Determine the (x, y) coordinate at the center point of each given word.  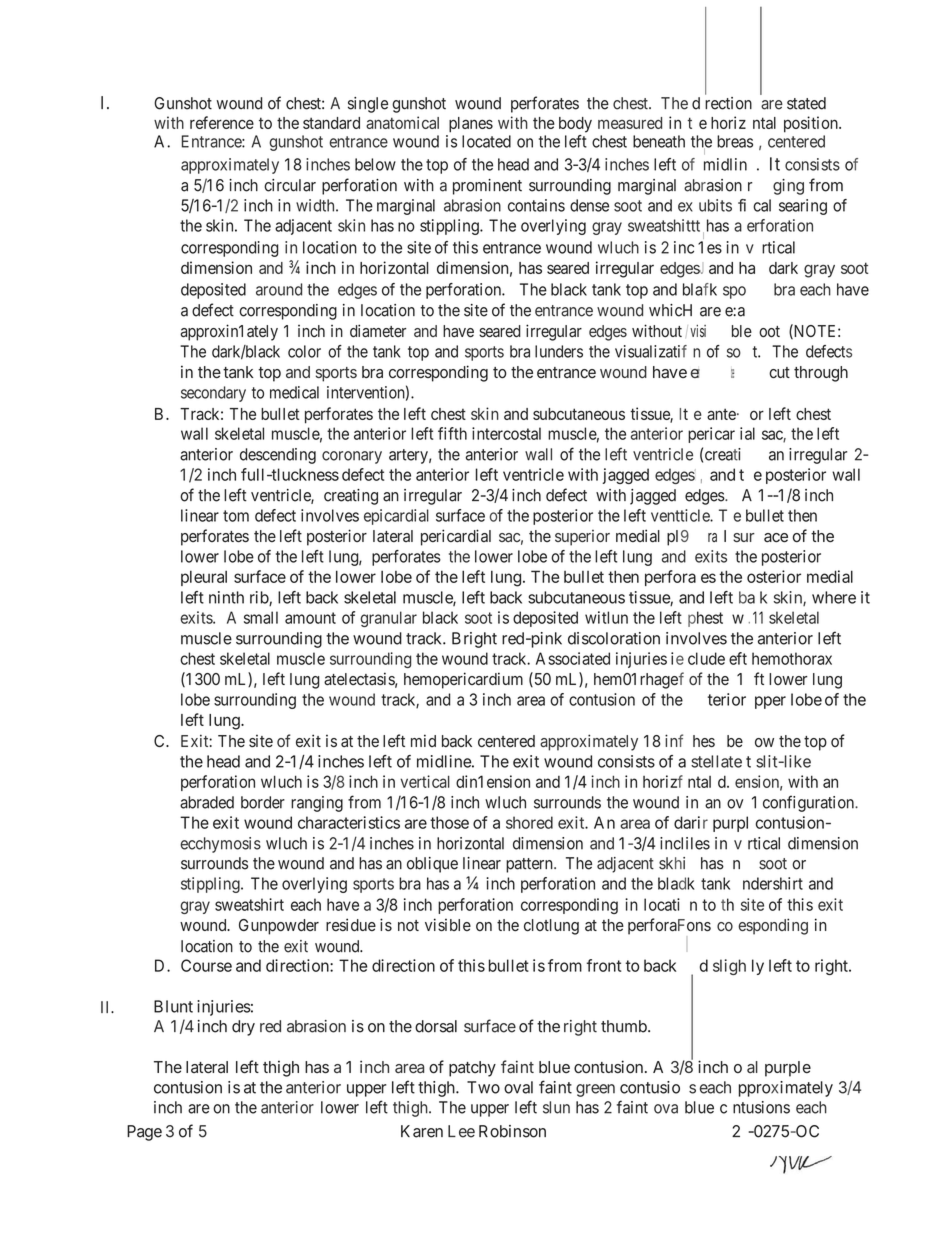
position (812, 124)
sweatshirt (249, 904)
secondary (213, 394)
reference (222, 122)
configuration (809, 803)
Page (144, 1133)
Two (483, 1087)
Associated (573, 658)
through (821, 374)
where (834, 597)
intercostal (506, 433)
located (486, 141)
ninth (226, 597)
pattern (530, 865)
